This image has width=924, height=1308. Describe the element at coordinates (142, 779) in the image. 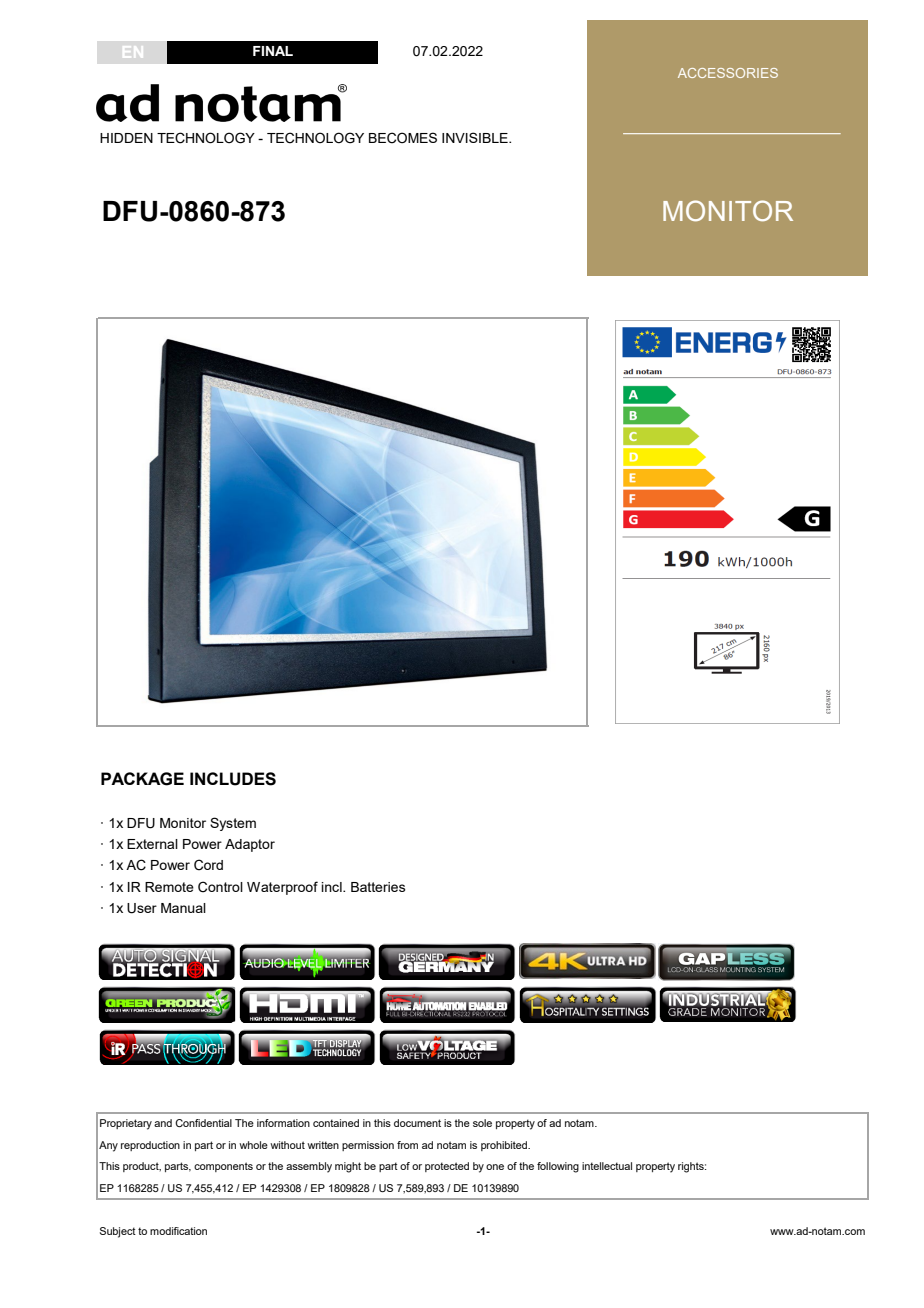

I see `PACKAGE` at that location.
